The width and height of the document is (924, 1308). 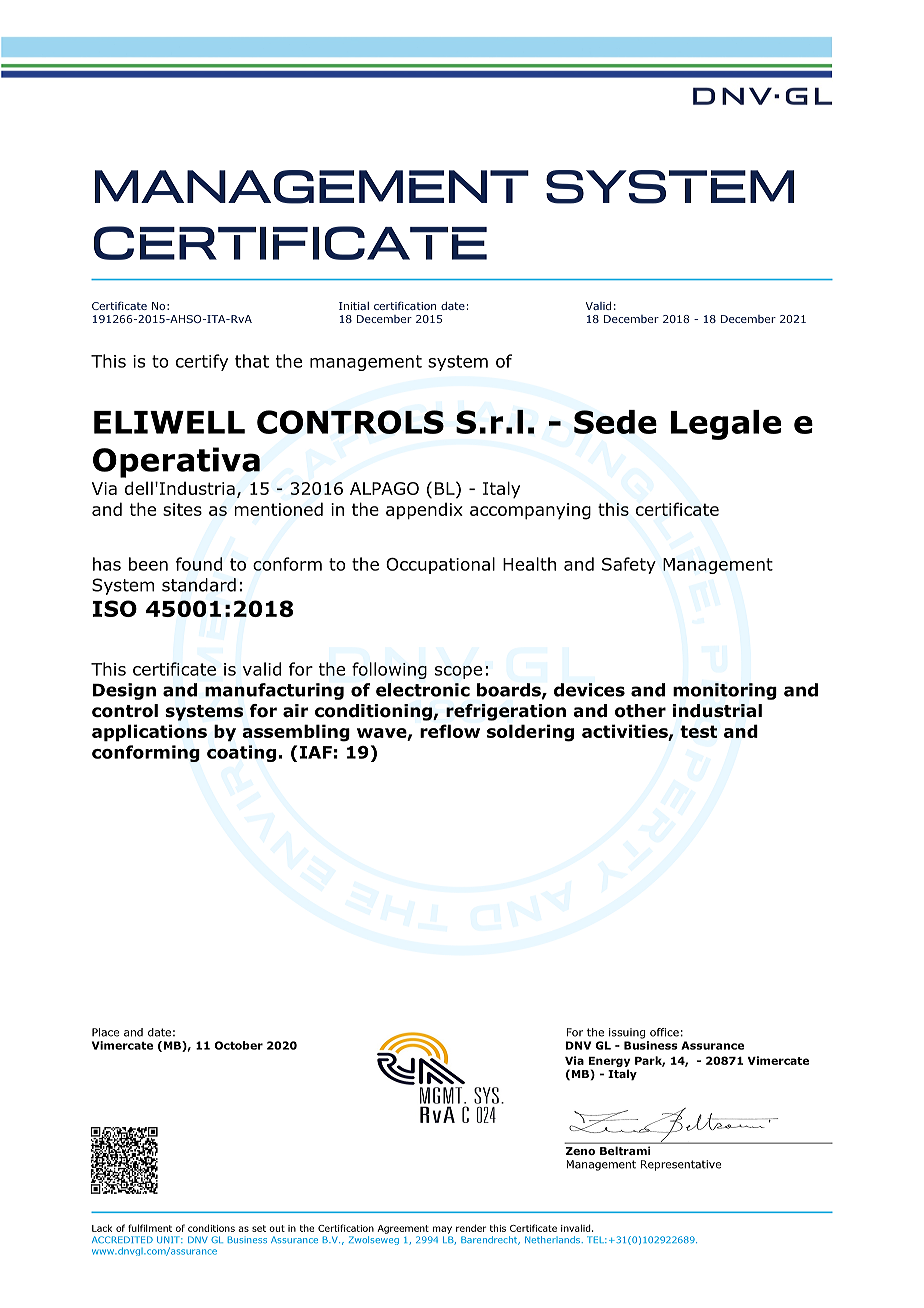 I want to click on applications, so click(x=149, y=732).
